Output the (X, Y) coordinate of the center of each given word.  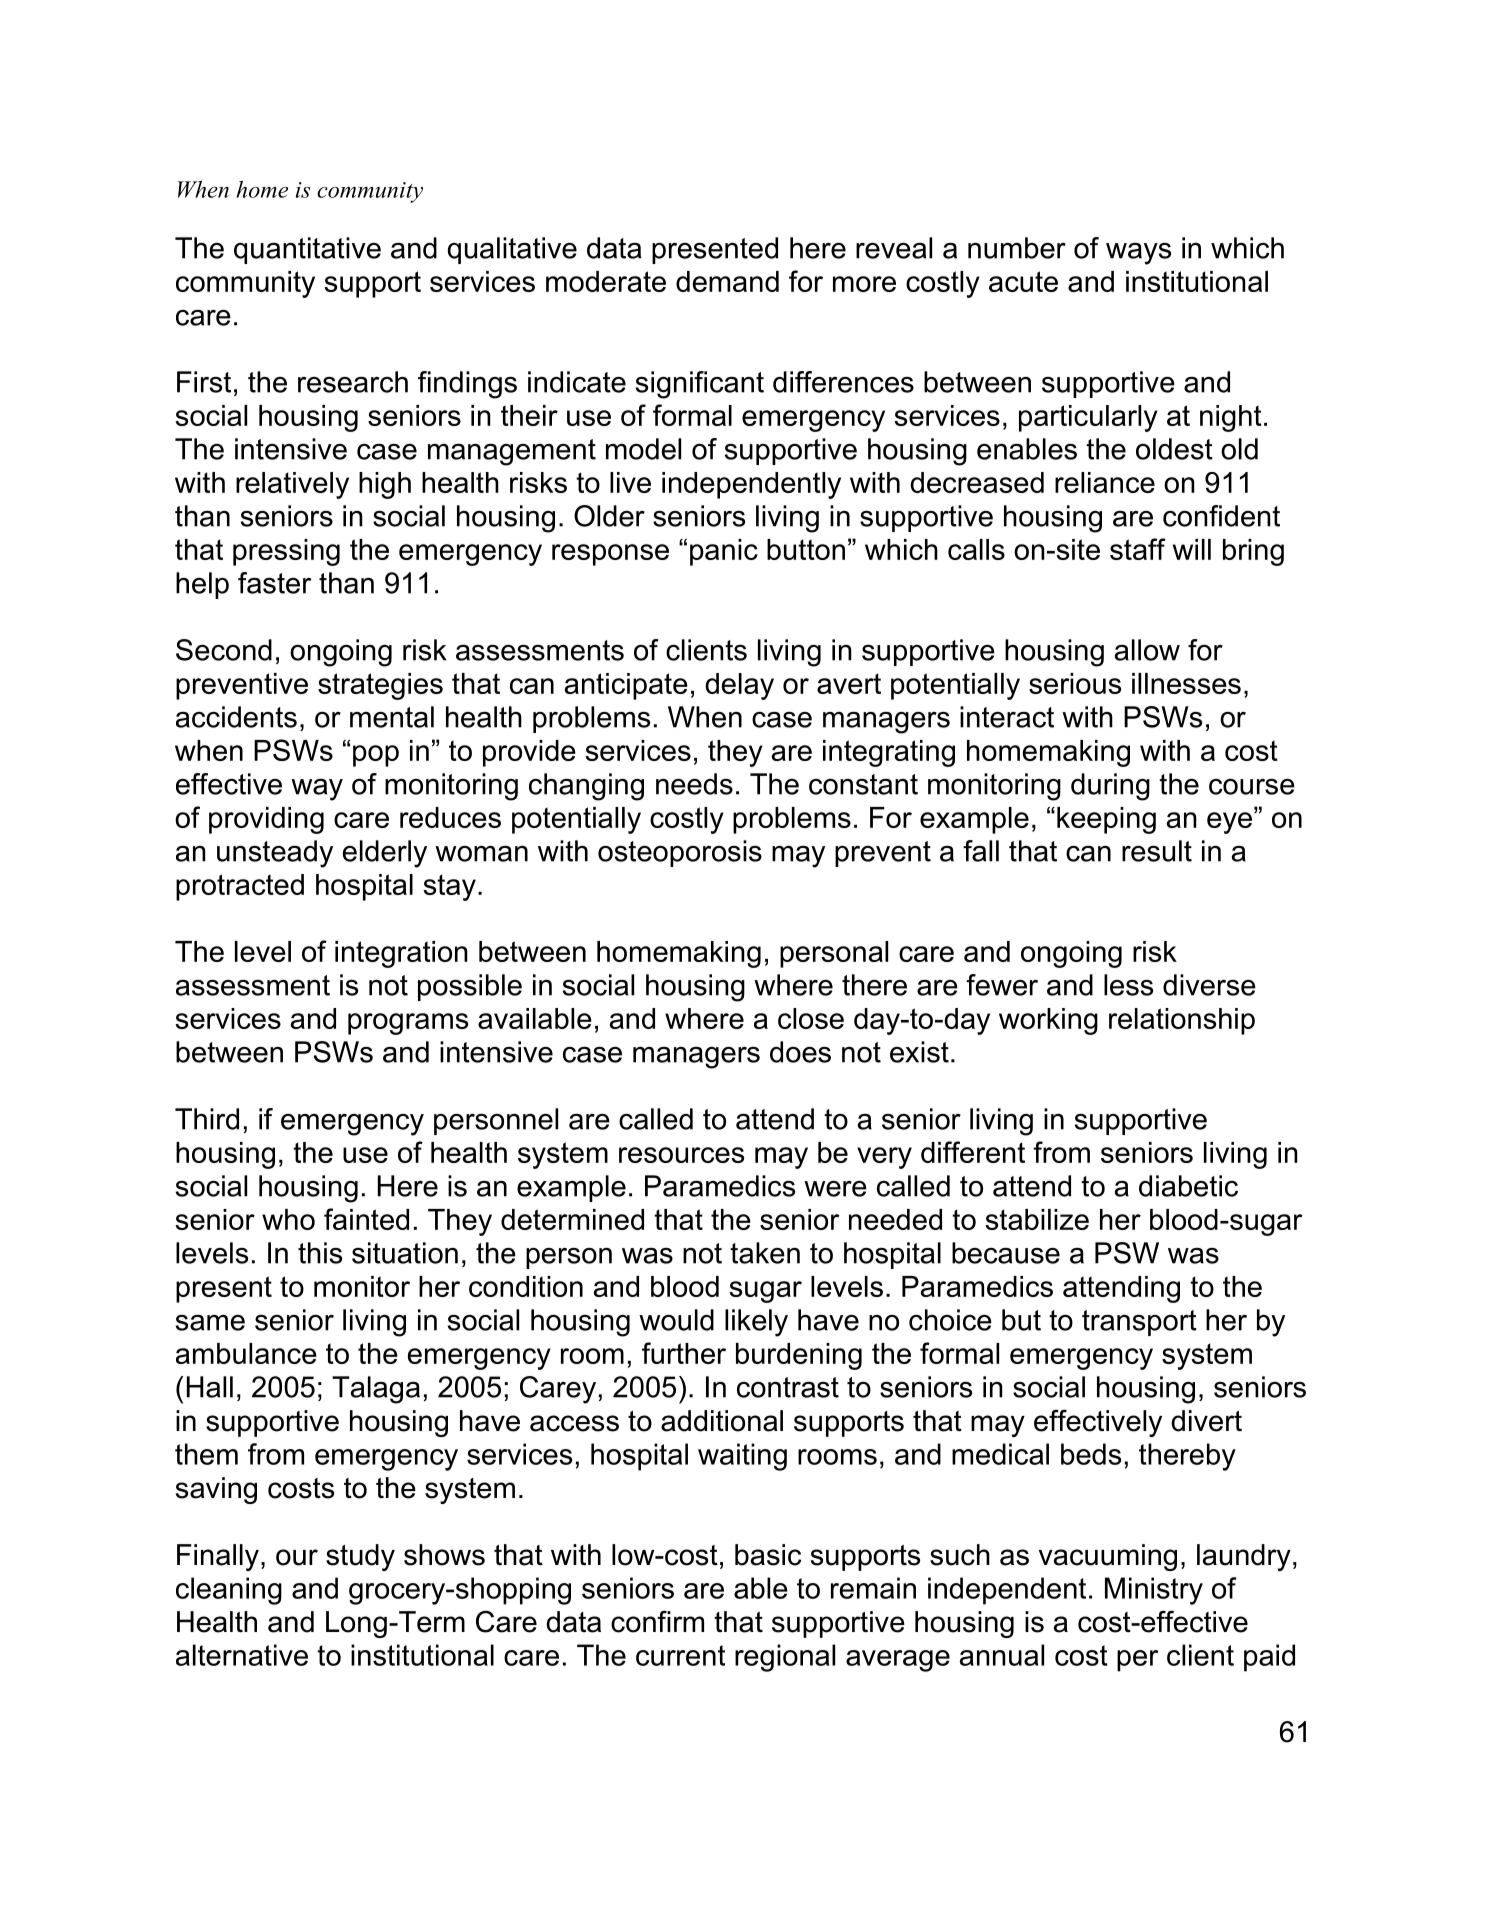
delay (739, 686)
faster (274, 583)
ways (1138, 254)
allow (1147, 650)
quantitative (307, 250)
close (811, 1018)
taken (765, 1253)
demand (727, 281)
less (1128, 985)
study (360, 1557)
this (320, 1253)
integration (401, 954)
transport (1139, 1323)
